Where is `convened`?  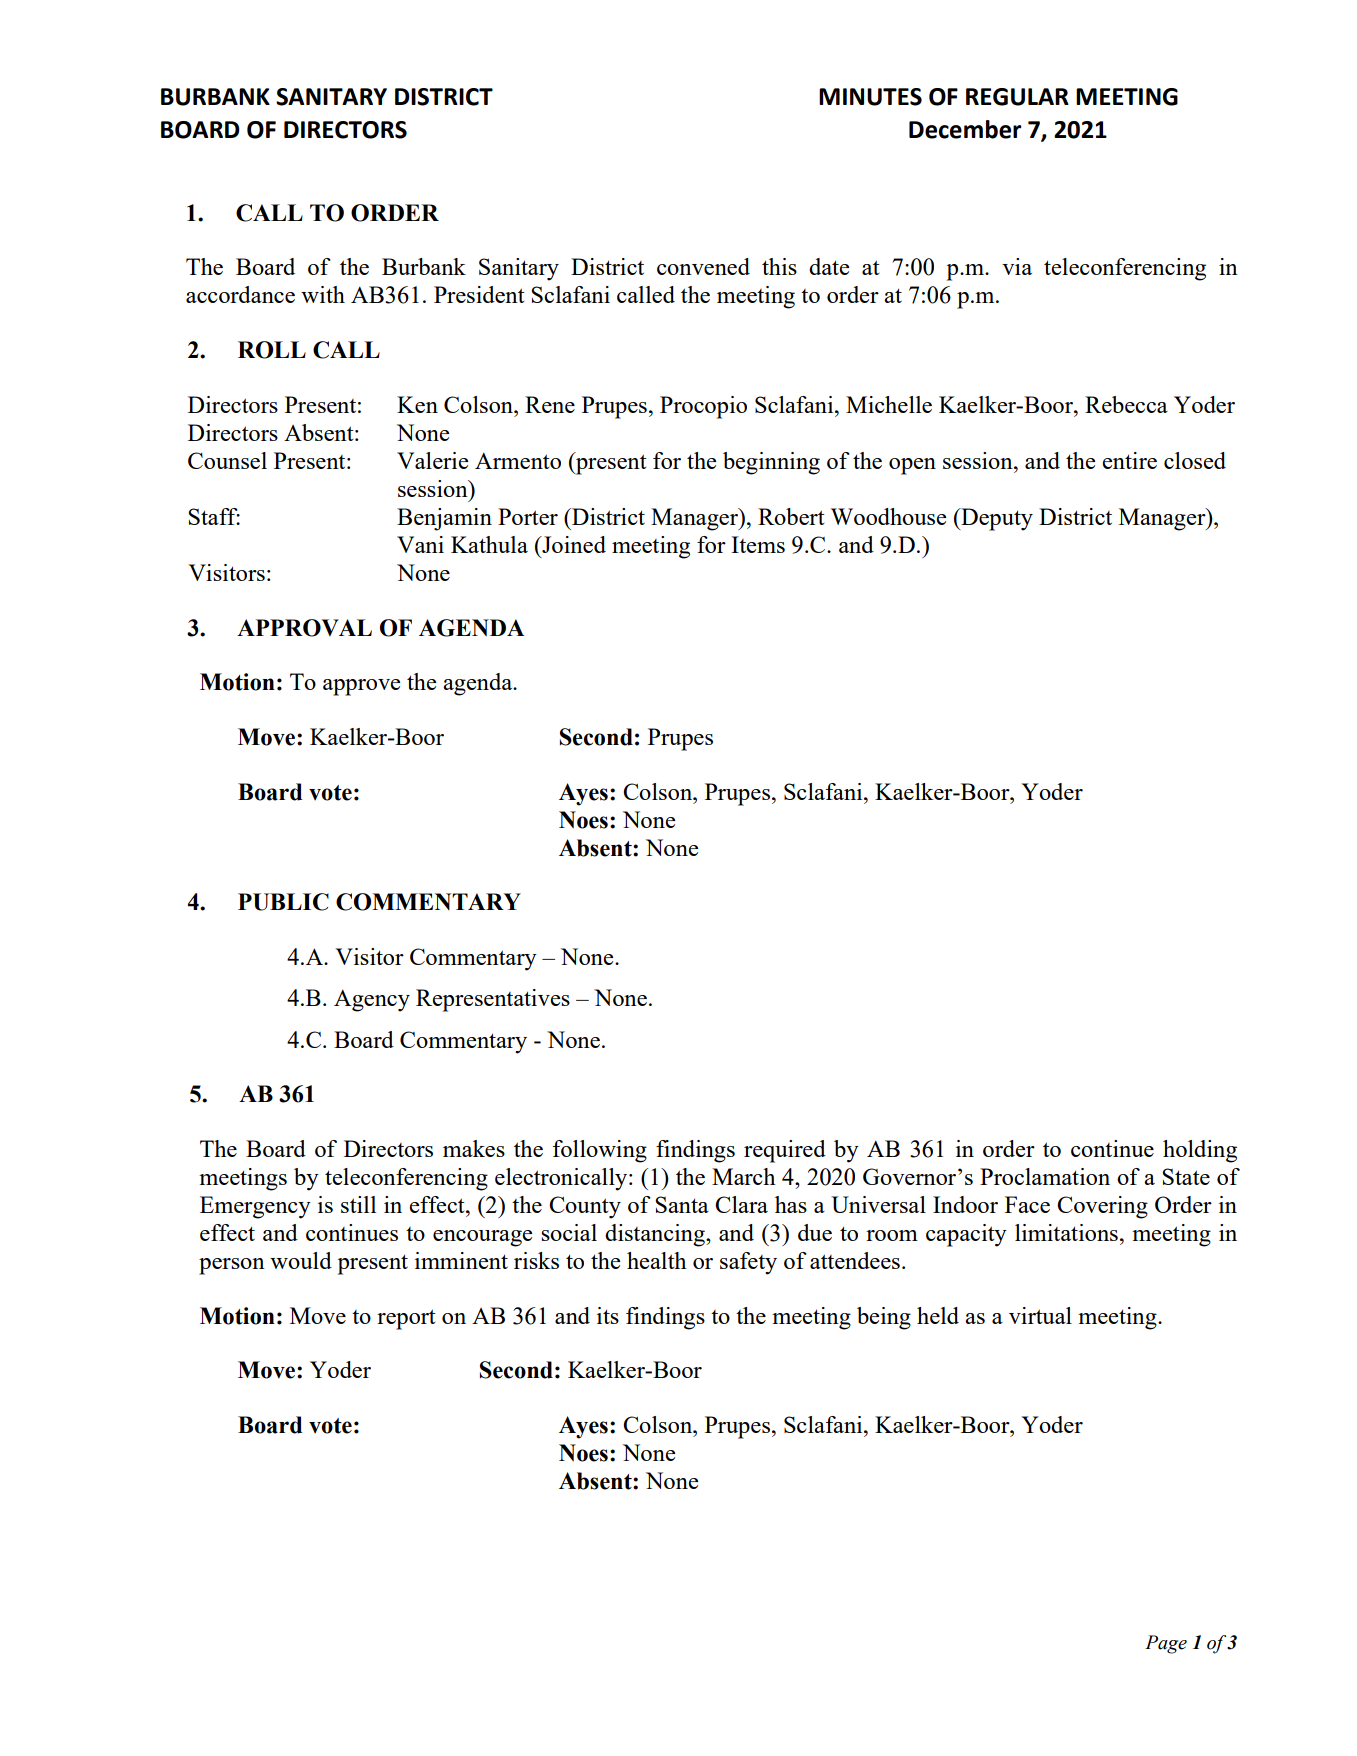 convened is located at coordinates (703, 266).
